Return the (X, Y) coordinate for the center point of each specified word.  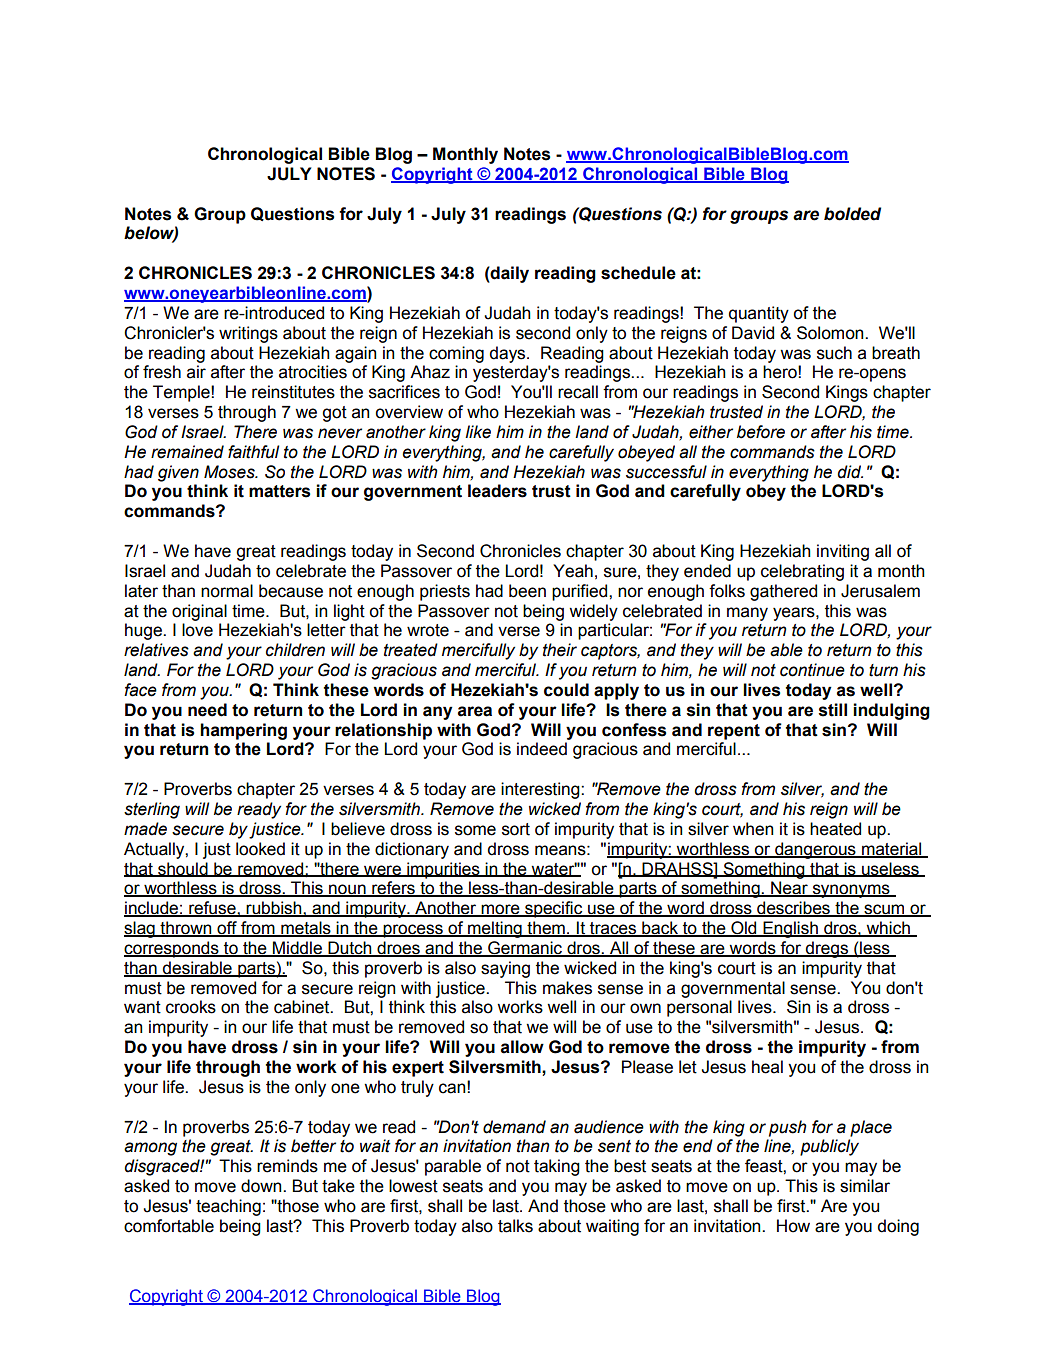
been (527, 591)
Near (789, 889)
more (500, 910)
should (183, 869)
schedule (638, 273)
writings (248, 334)
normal (227, 591)
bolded (852, 214)
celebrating (802, 572)
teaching (228, 1207)
